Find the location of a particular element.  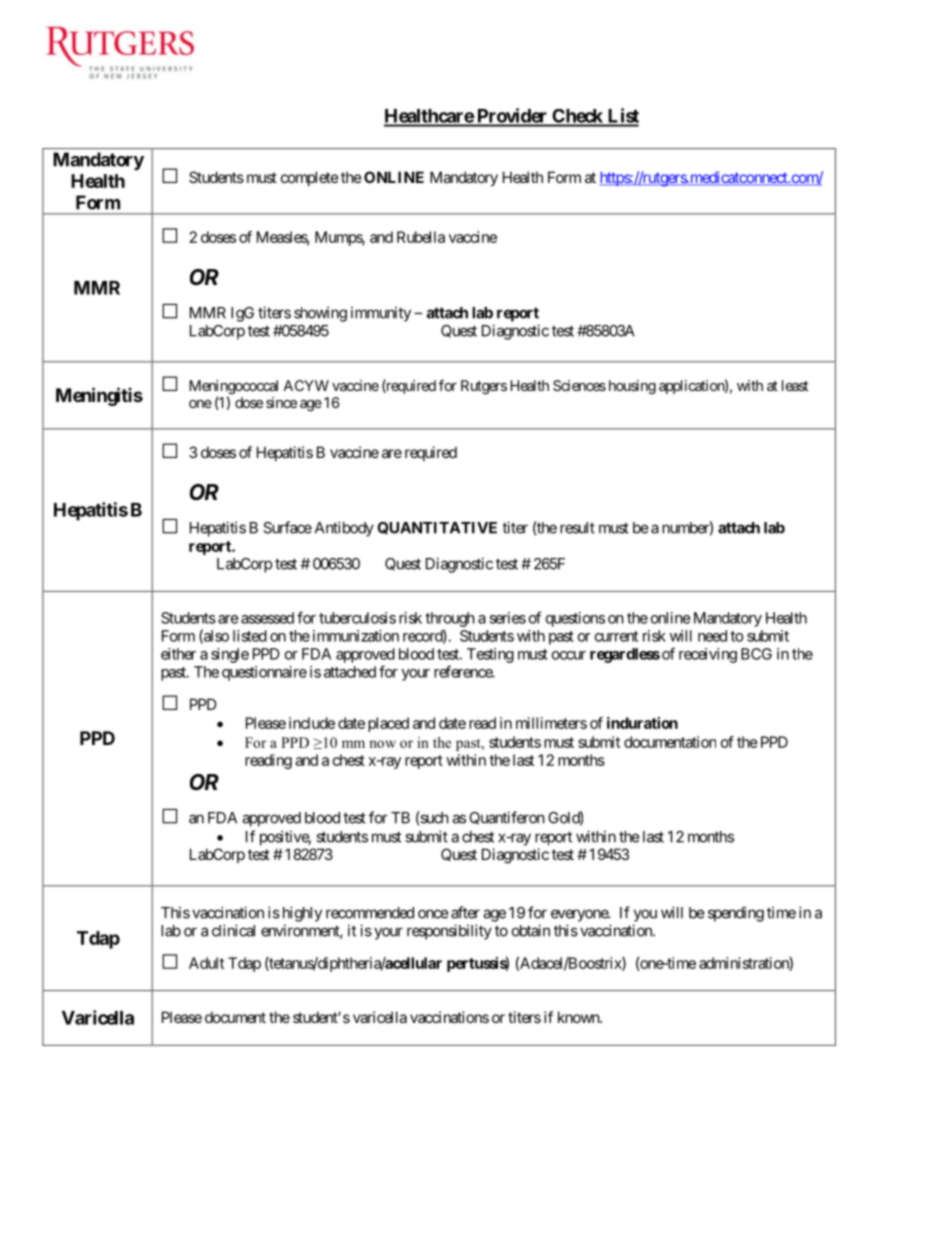

least is located at coordinates (795, 385).
